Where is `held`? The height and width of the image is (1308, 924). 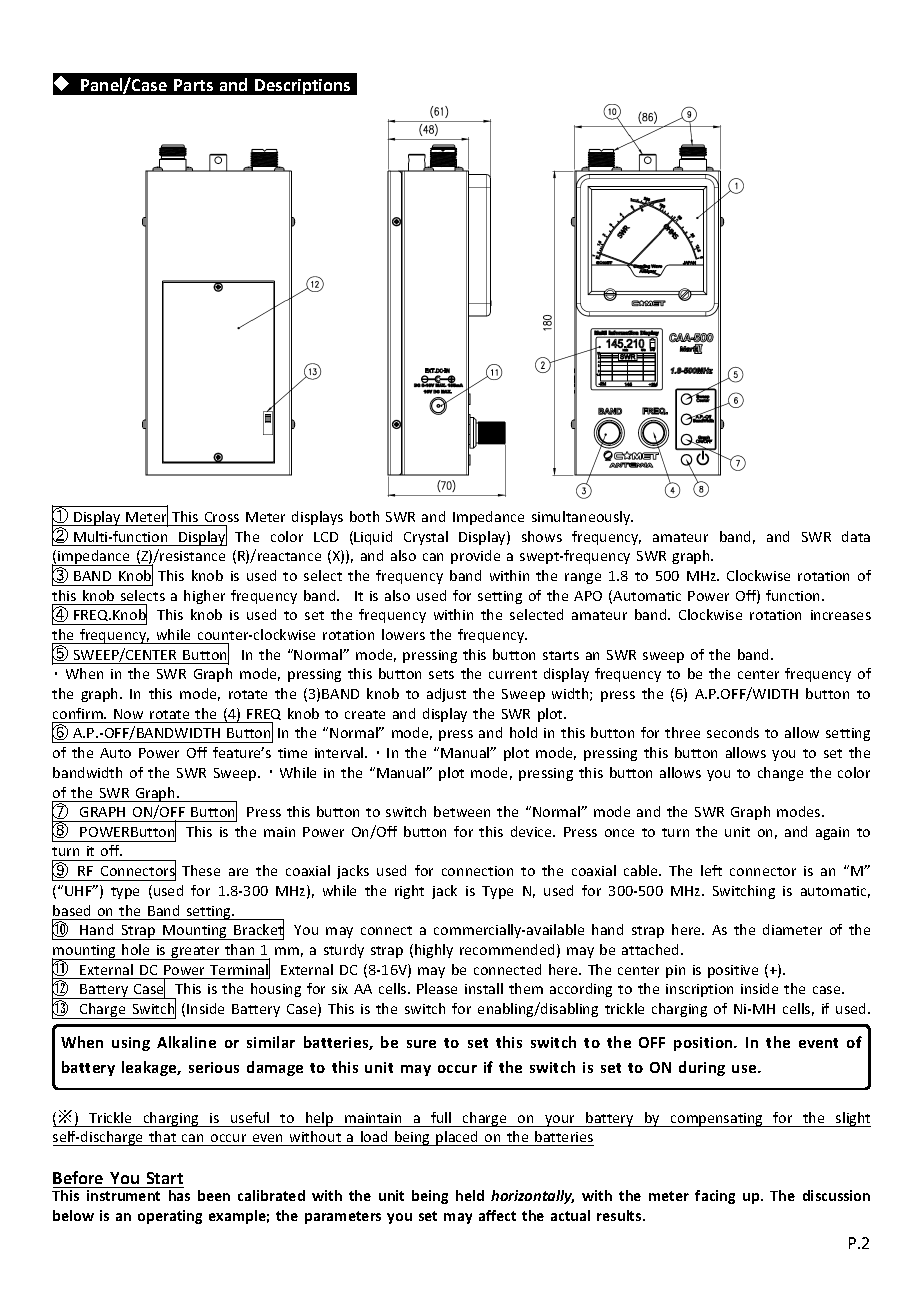 held is located at coordinates (470, 1195).
